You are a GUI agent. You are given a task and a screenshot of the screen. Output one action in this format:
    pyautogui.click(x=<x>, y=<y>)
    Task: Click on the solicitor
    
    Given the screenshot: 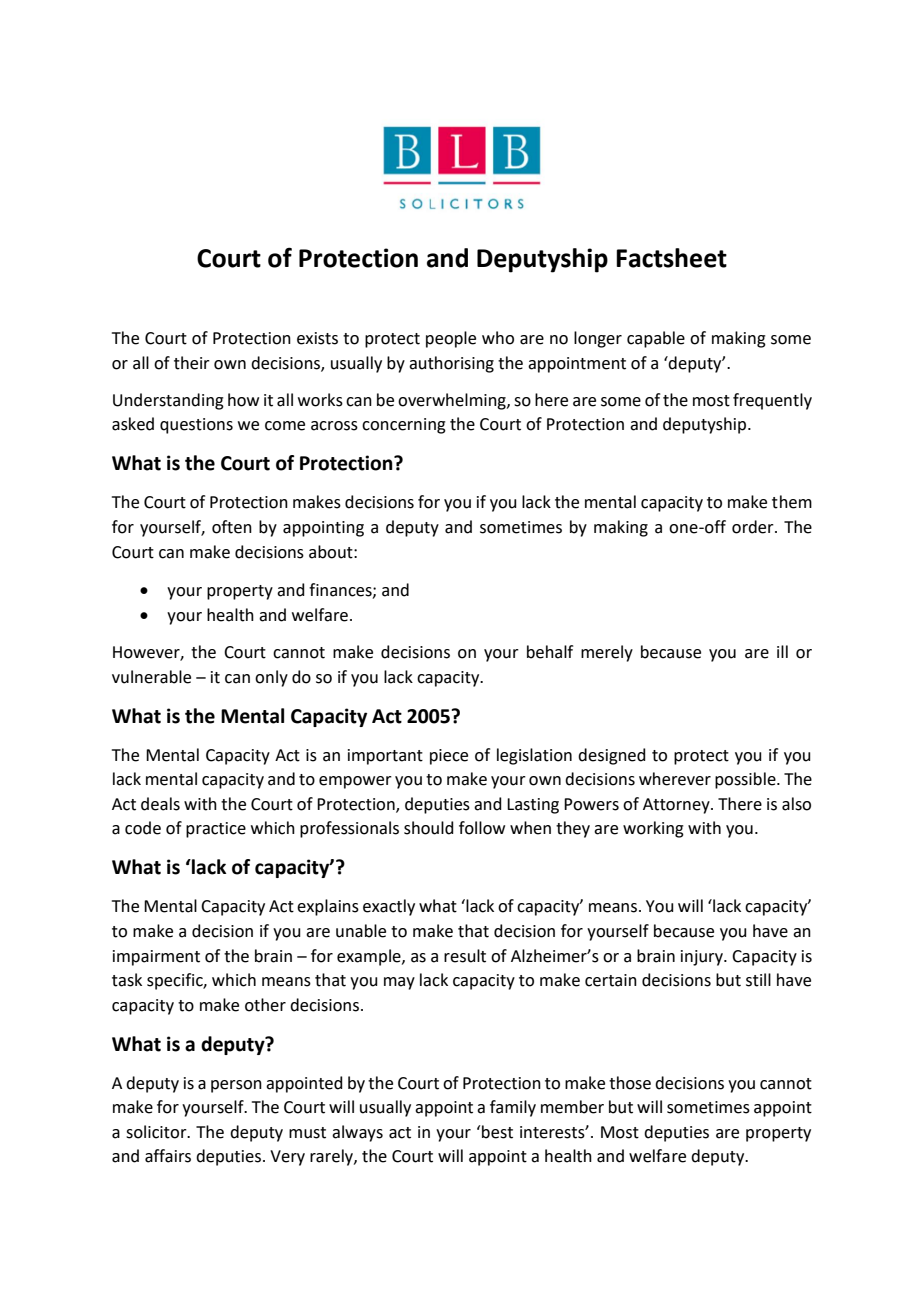 What is the action you would take?
    pyautogui.click(x=157, y=1132)
